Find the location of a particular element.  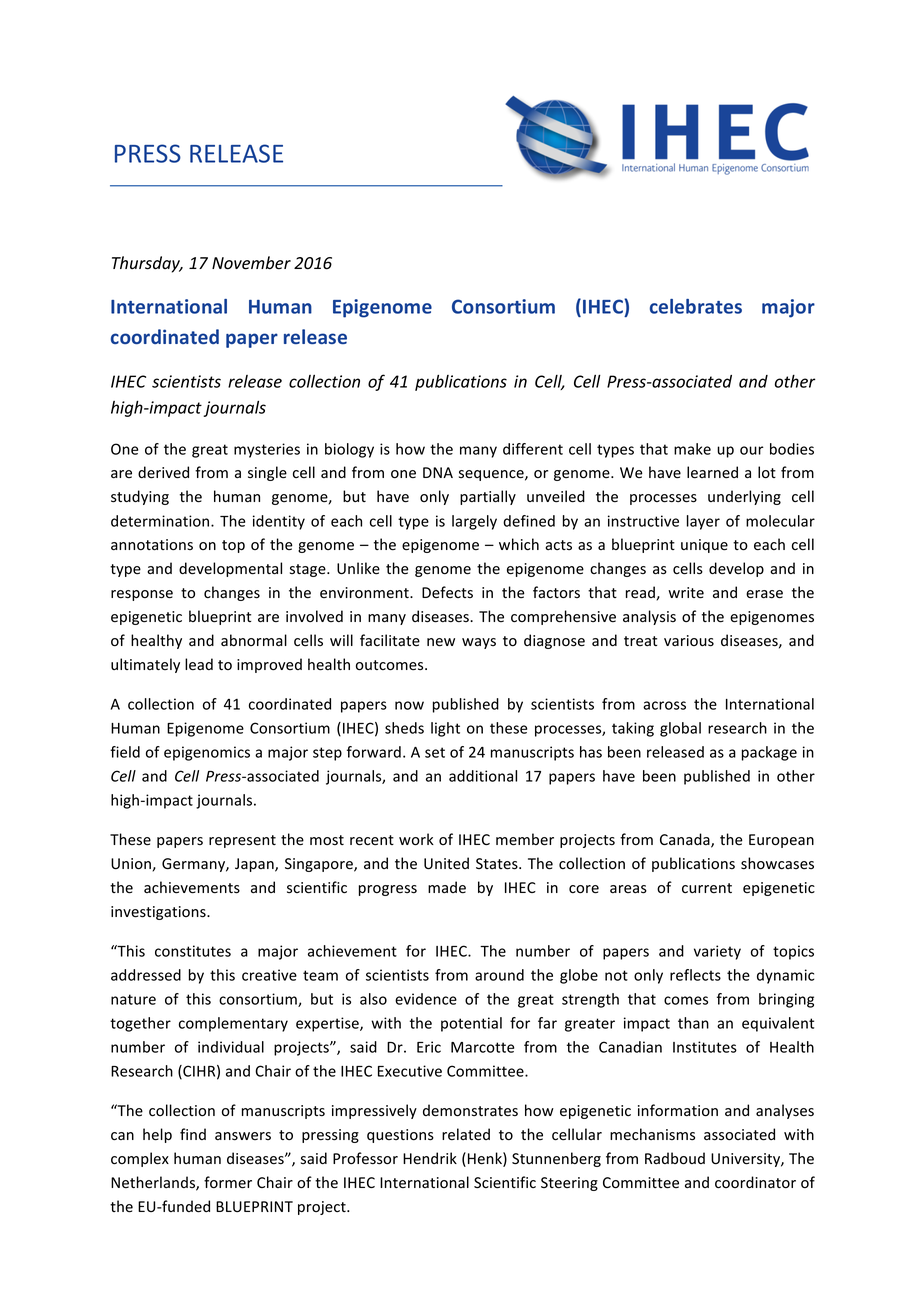

celebrates is located at coordinates (696, 306).
